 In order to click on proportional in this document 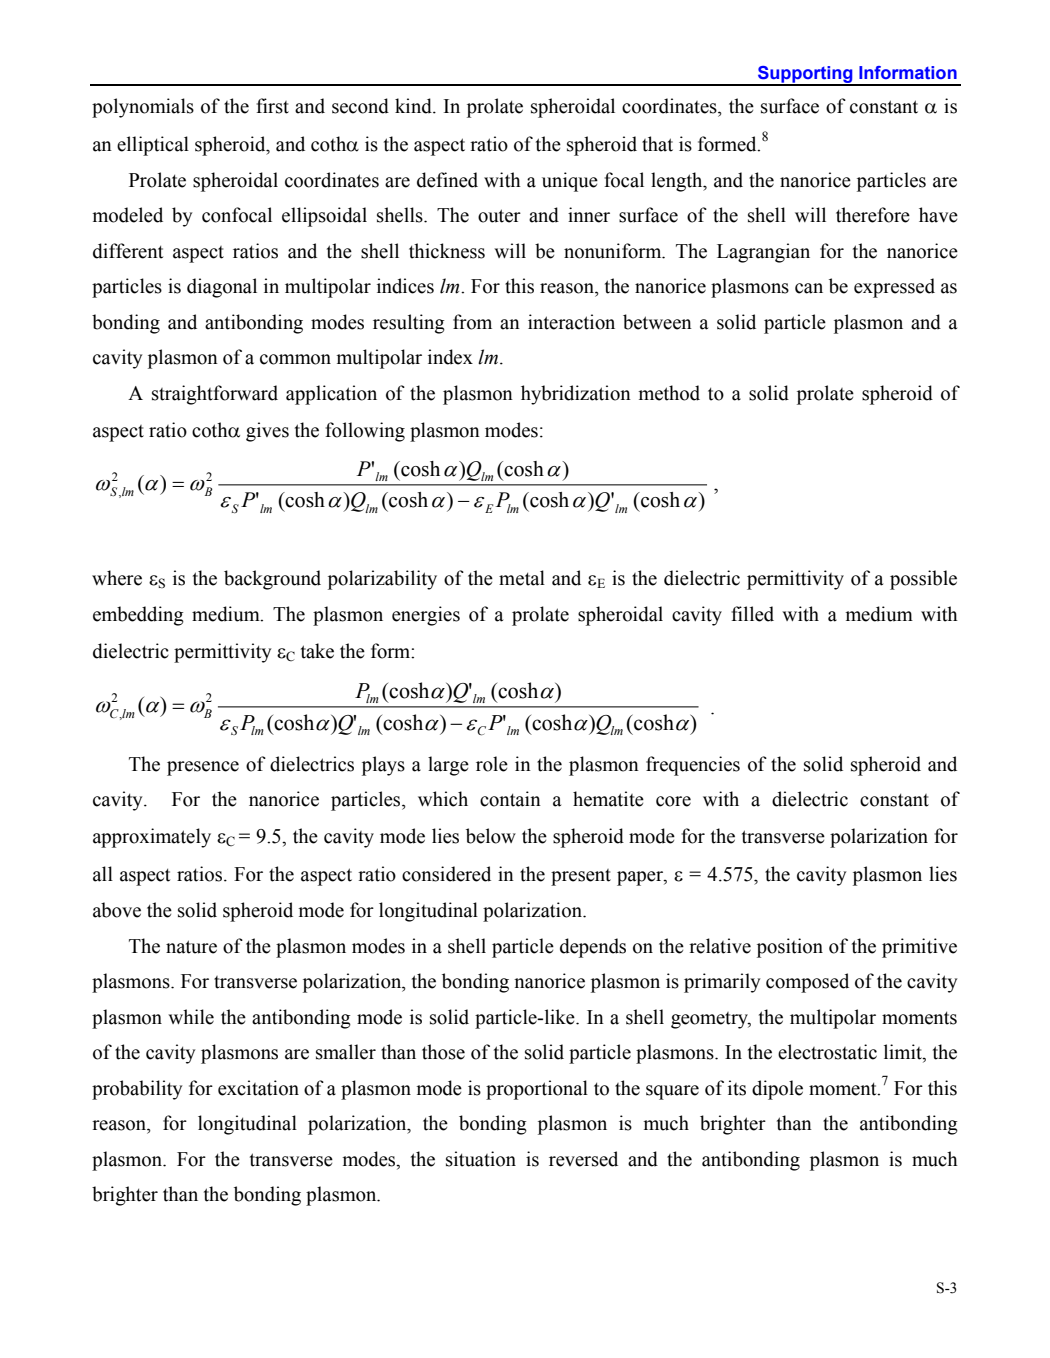, I will do `click(537, 1090)`.
